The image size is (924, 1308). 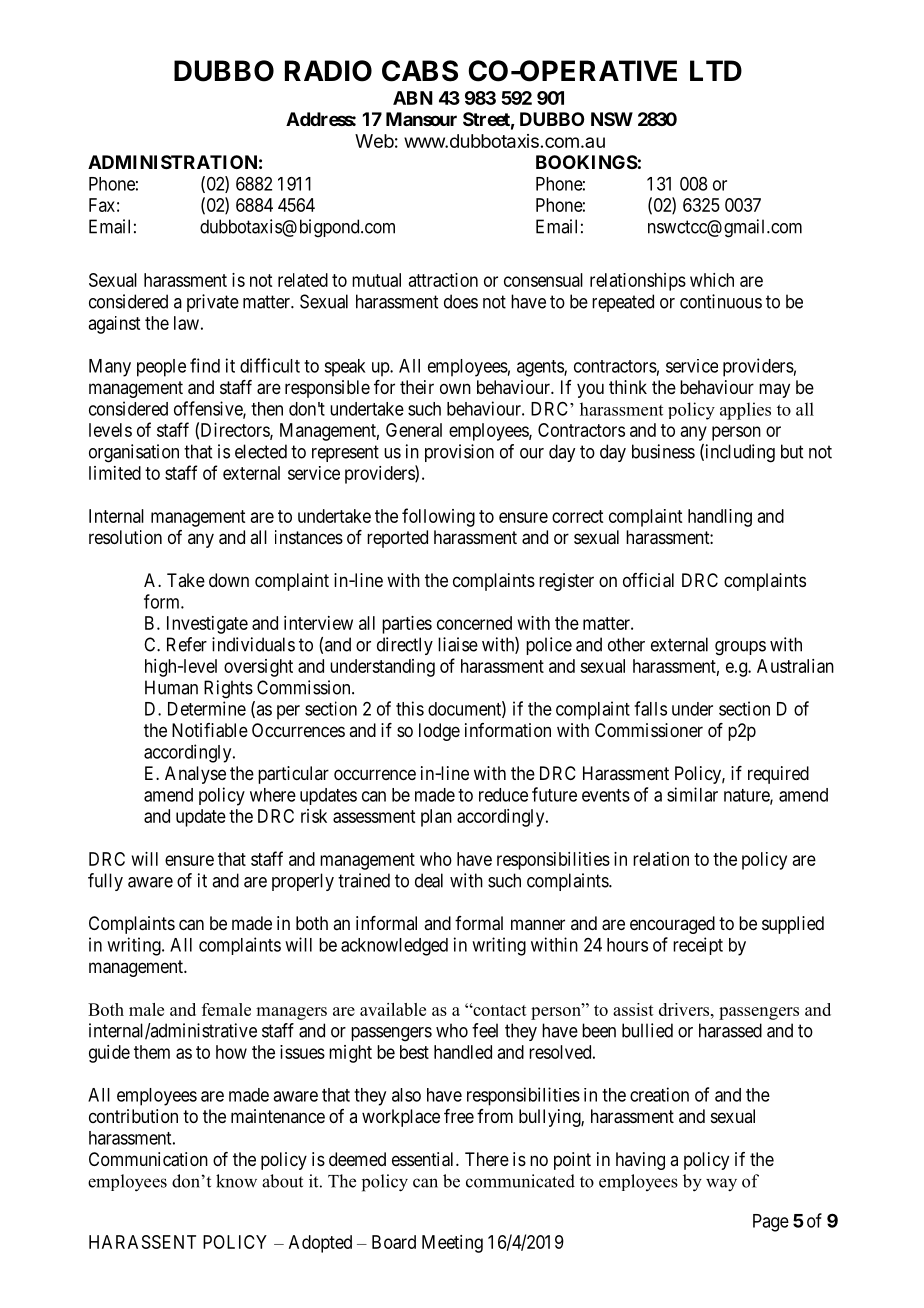 I want to click on LTD, so click(x=716, y=70).
